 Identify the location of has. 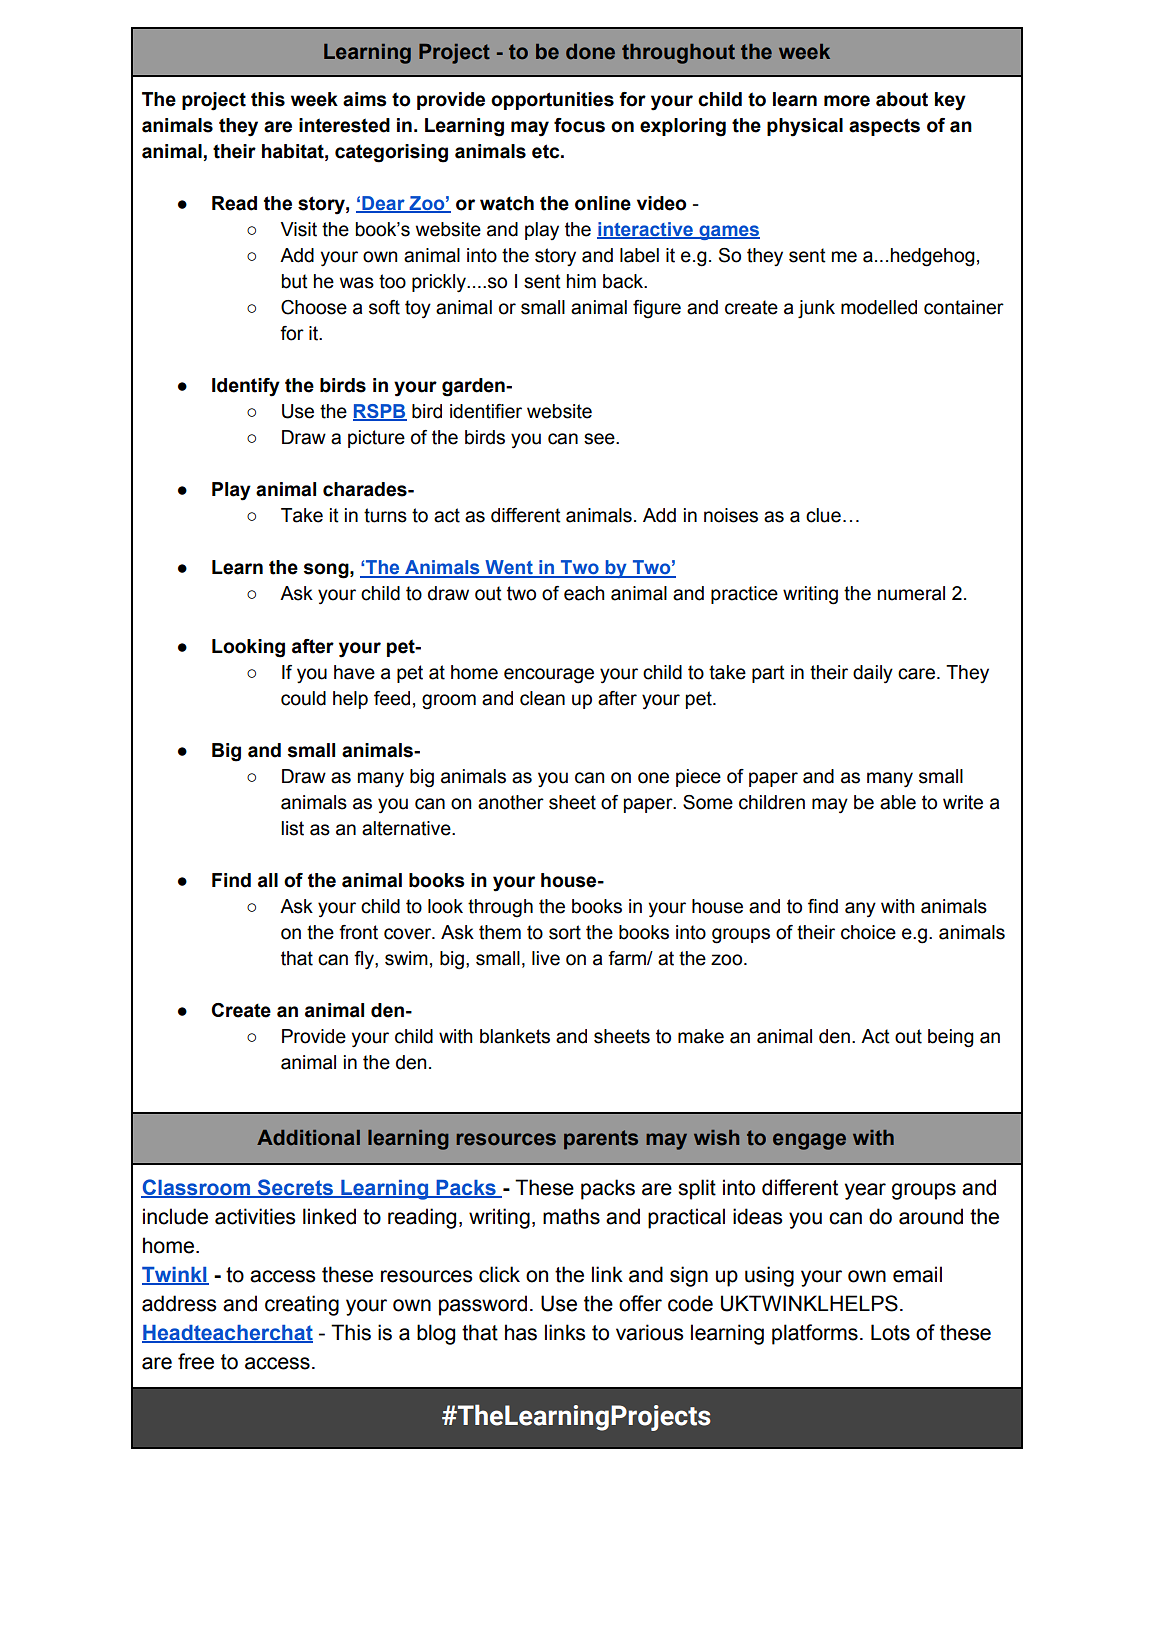
(521, 1332).
